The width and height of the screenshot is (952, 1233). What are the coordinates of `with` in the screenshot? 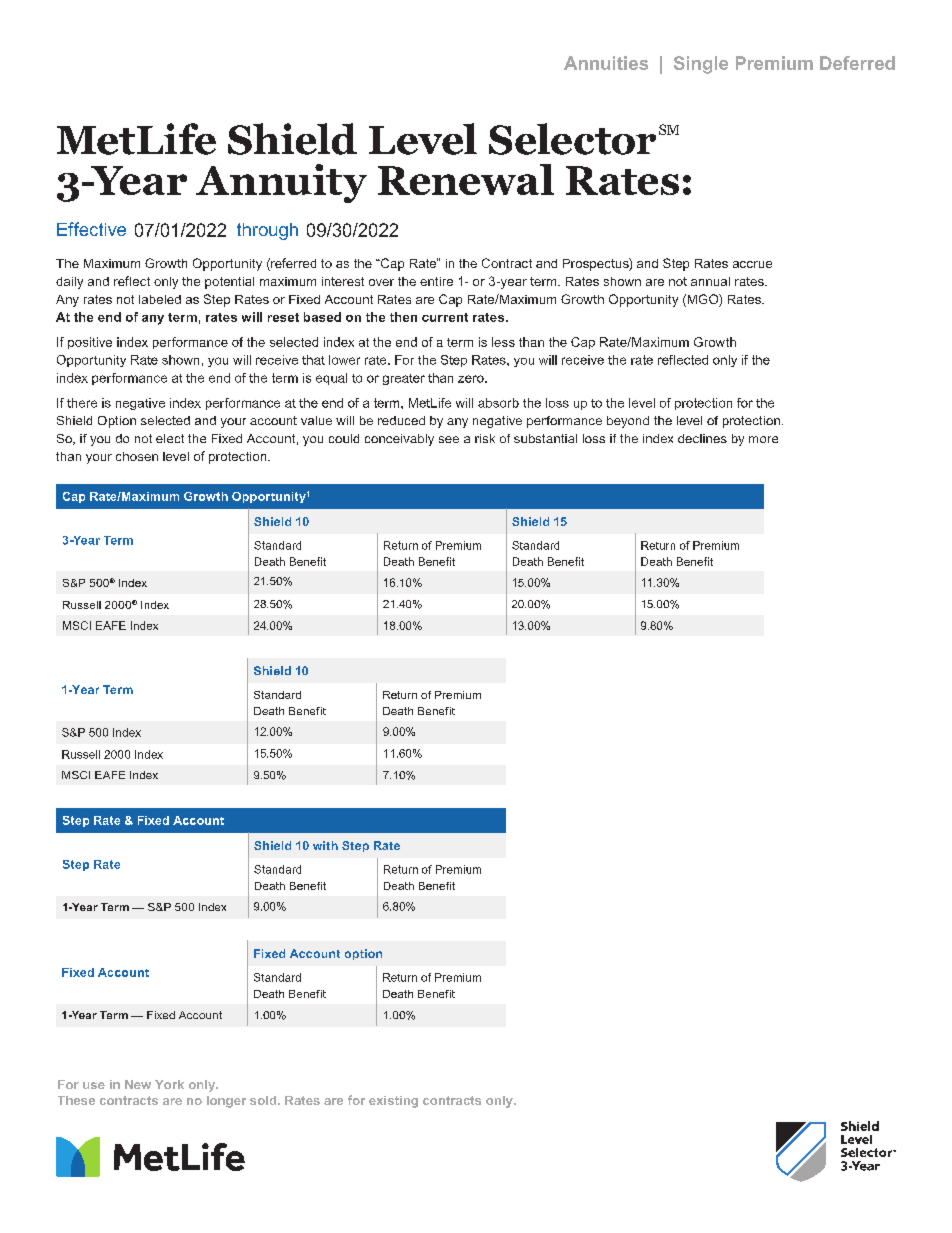 It's located at (325, 845).
